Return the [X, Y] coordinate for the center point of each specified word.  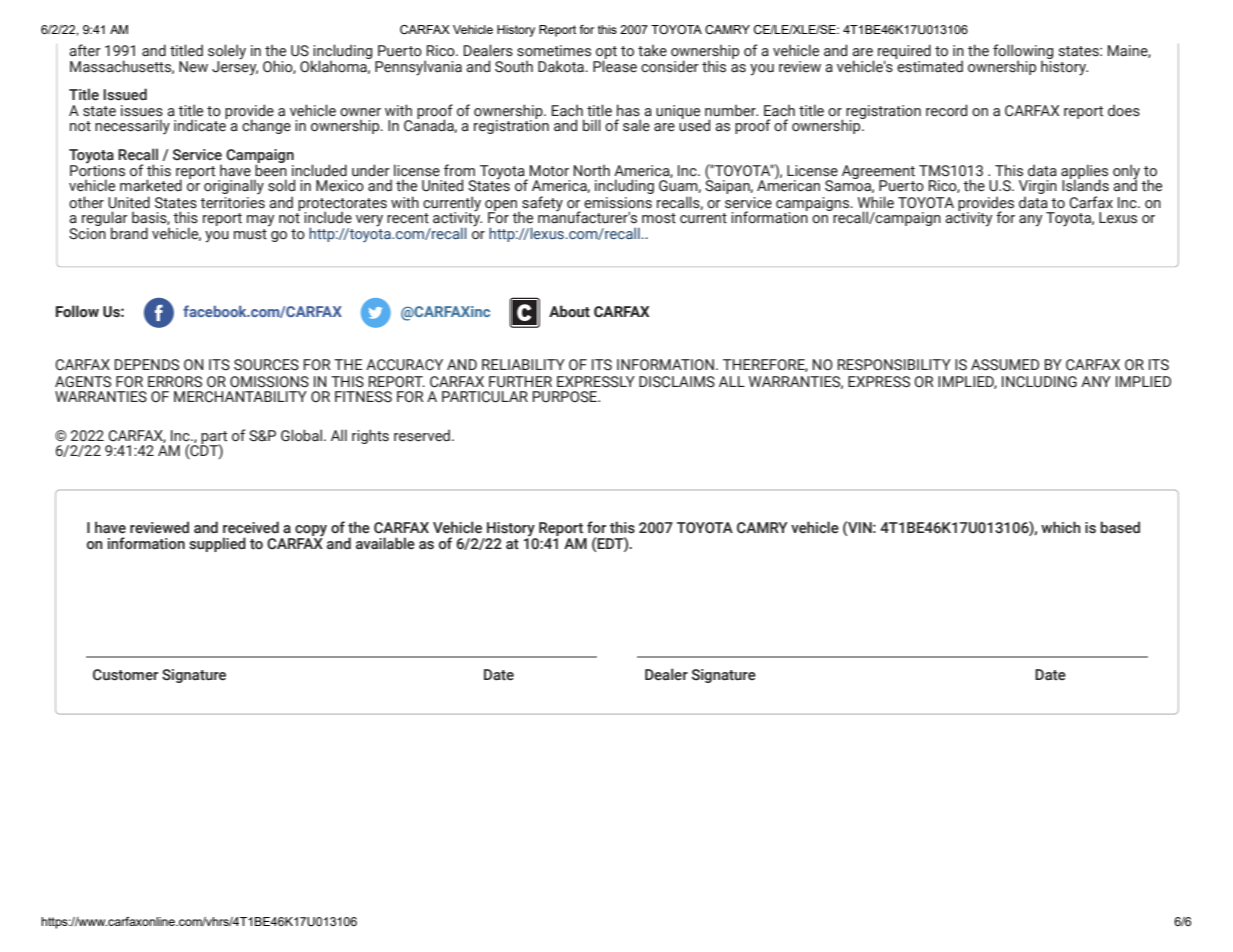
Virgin [1038, 187]
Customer [125, 675]
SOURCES [266, 365]
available [385, 543]
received [251, 527]
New [193, 67]
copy [310, 532]
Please [615, 65]
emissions [618, 203]
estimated [929, 65]
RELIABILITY [523, 364]
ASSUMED [1005, 365]
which [1061, 527]
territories [232, 203]
